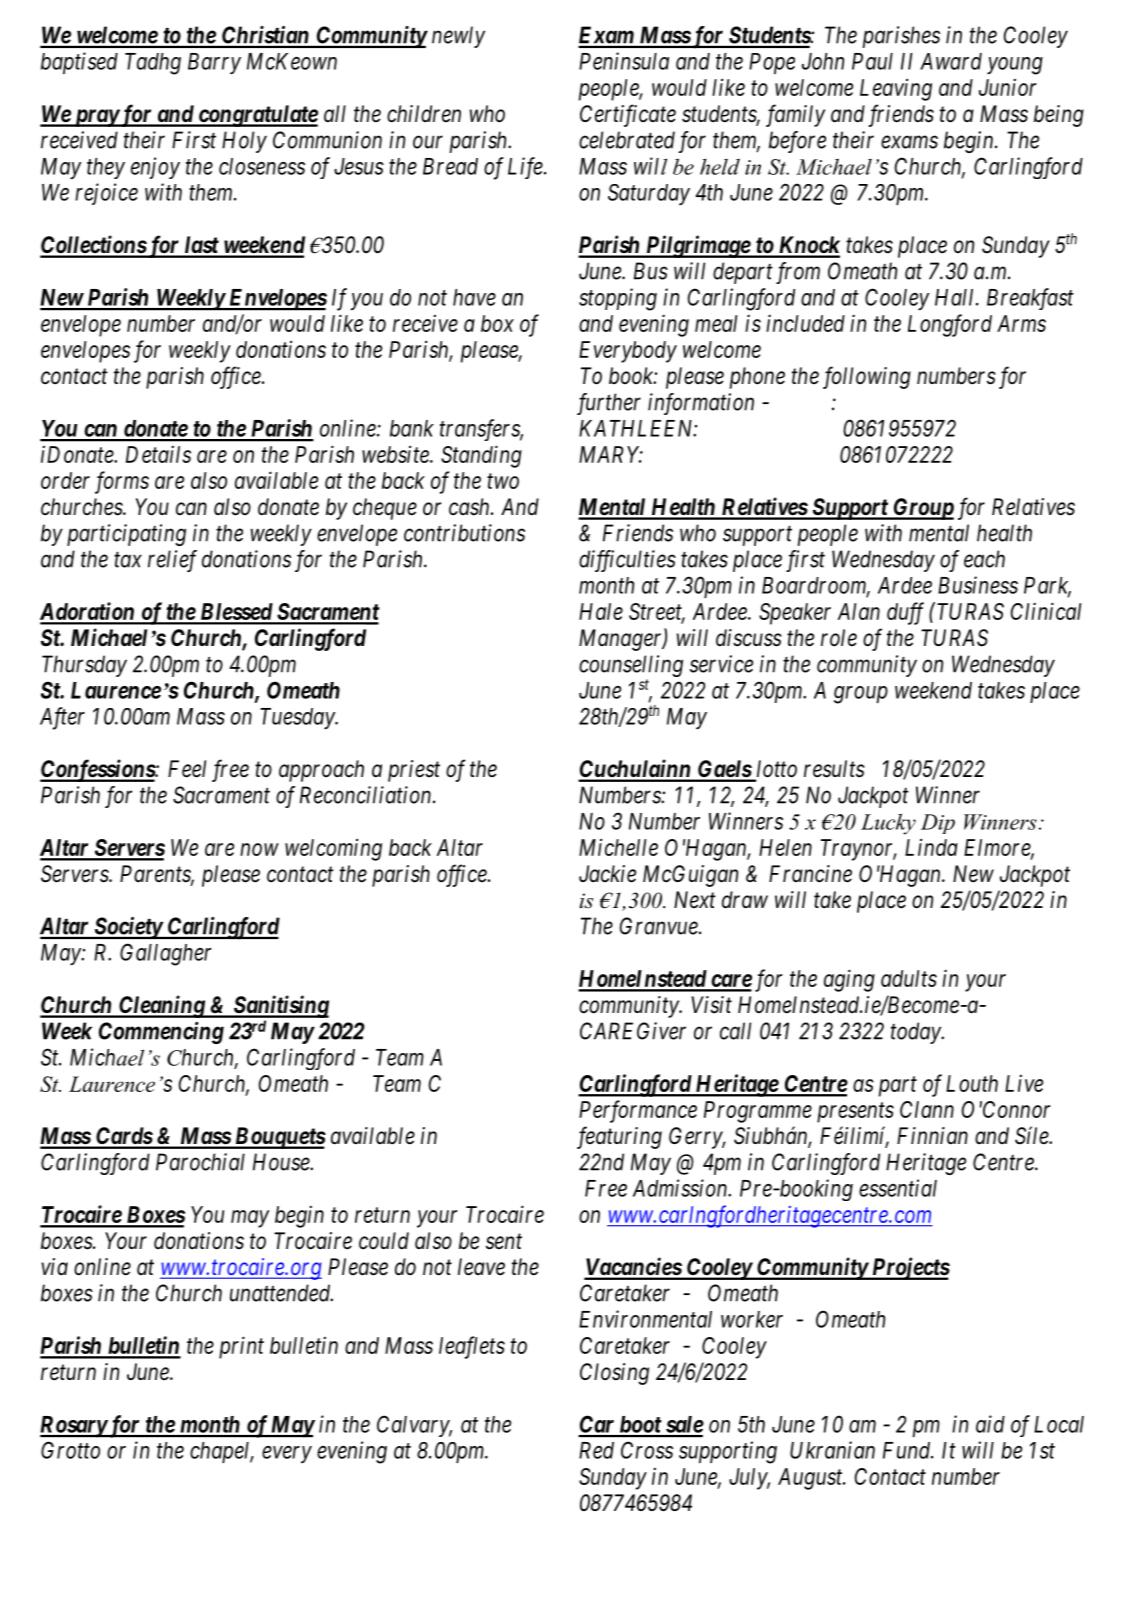 The height and width of the image is (1599, 1130). Describe the element at coordinates (172, 561) in the image. I see `relief` at that location.
